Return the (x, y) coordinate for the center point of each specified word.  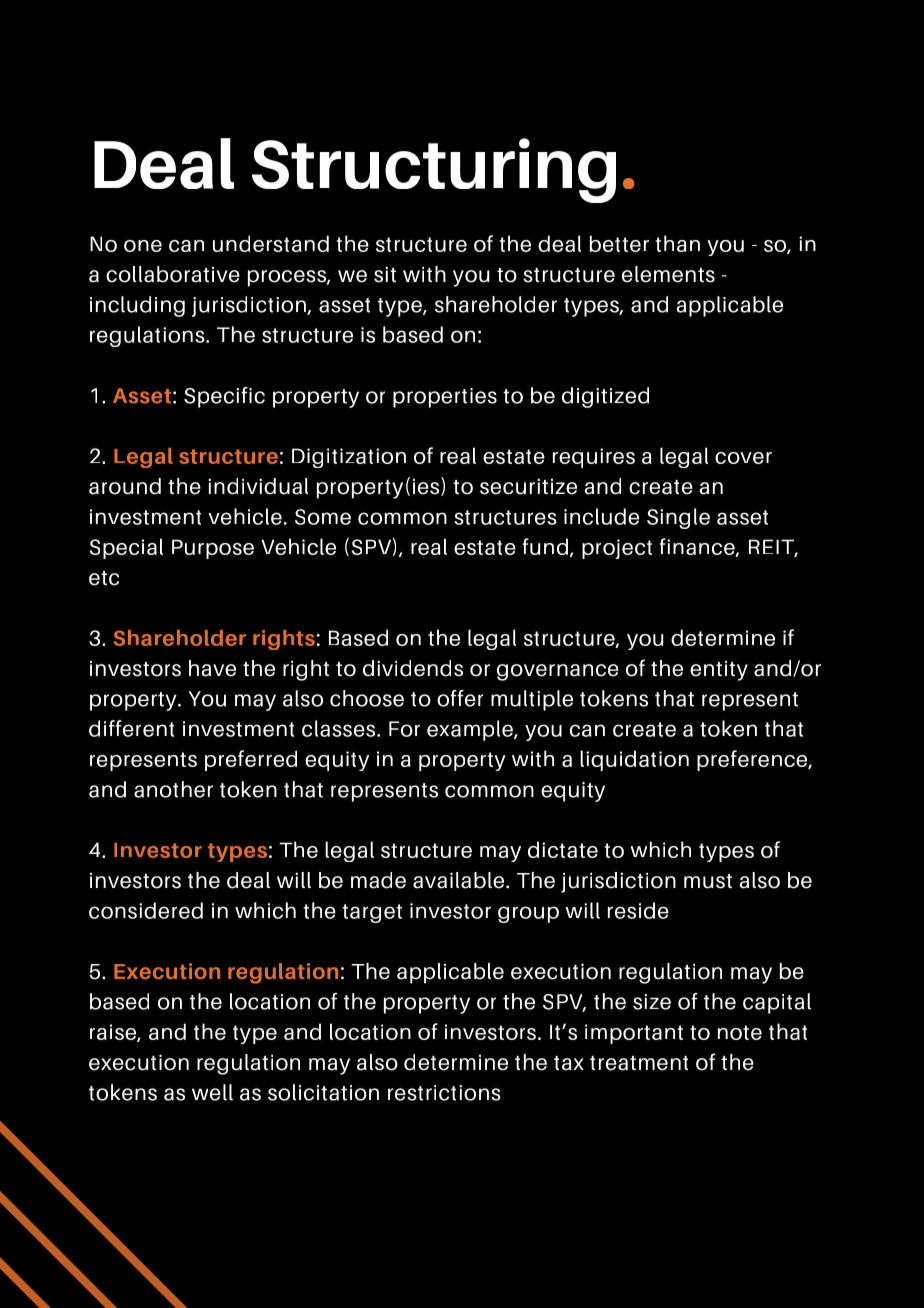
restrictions (444, 1093)
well (212, 1092)
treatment (639, 1063)
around (125, 486)
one (143, 246)
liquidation (634, 760)
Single (678, 518)
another (173, 789)
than (677, 243)
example (471, 730)
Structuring (434, 170)
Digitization (349, 458)
